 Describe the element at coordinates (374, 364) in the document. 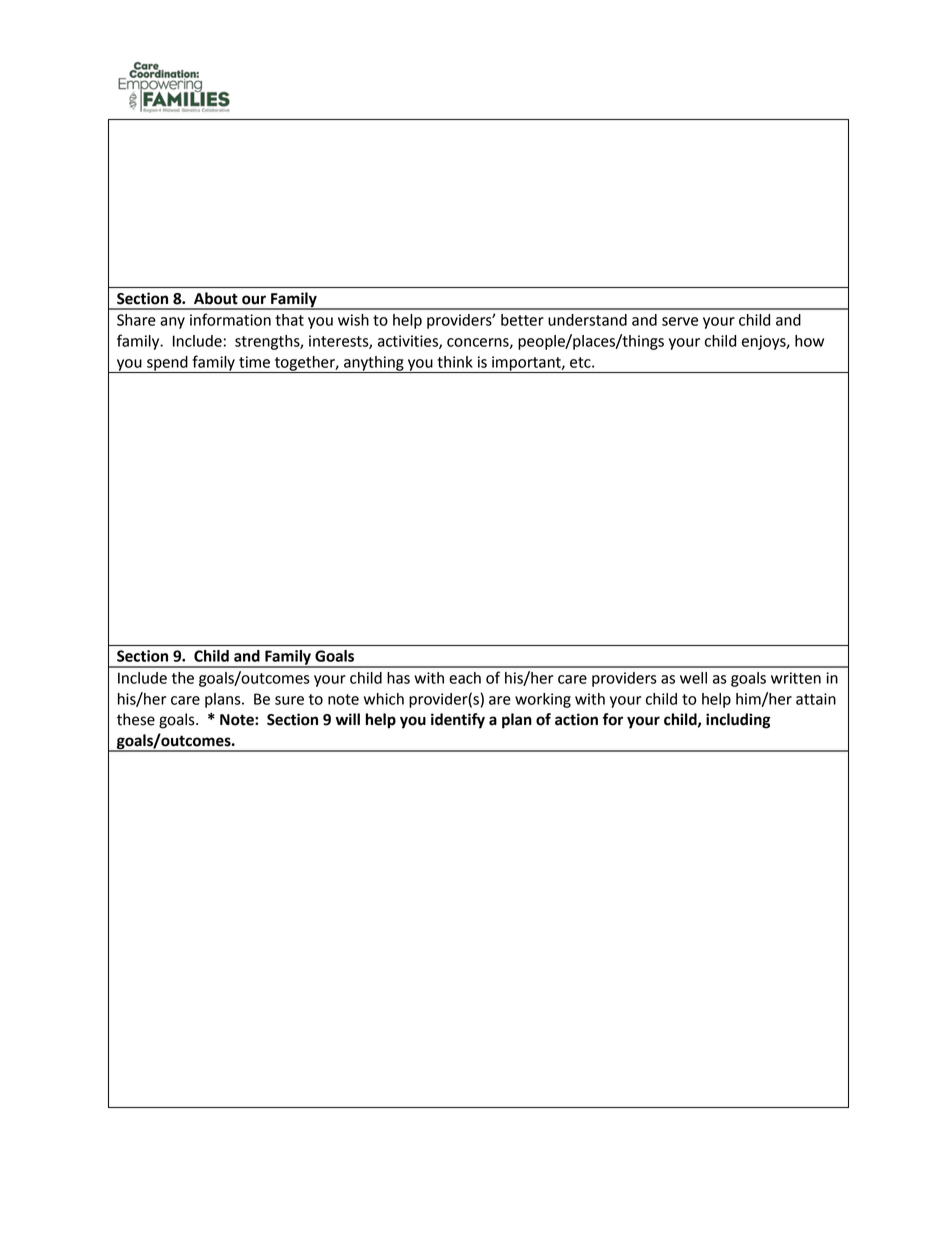

I see `anything` at that location.
